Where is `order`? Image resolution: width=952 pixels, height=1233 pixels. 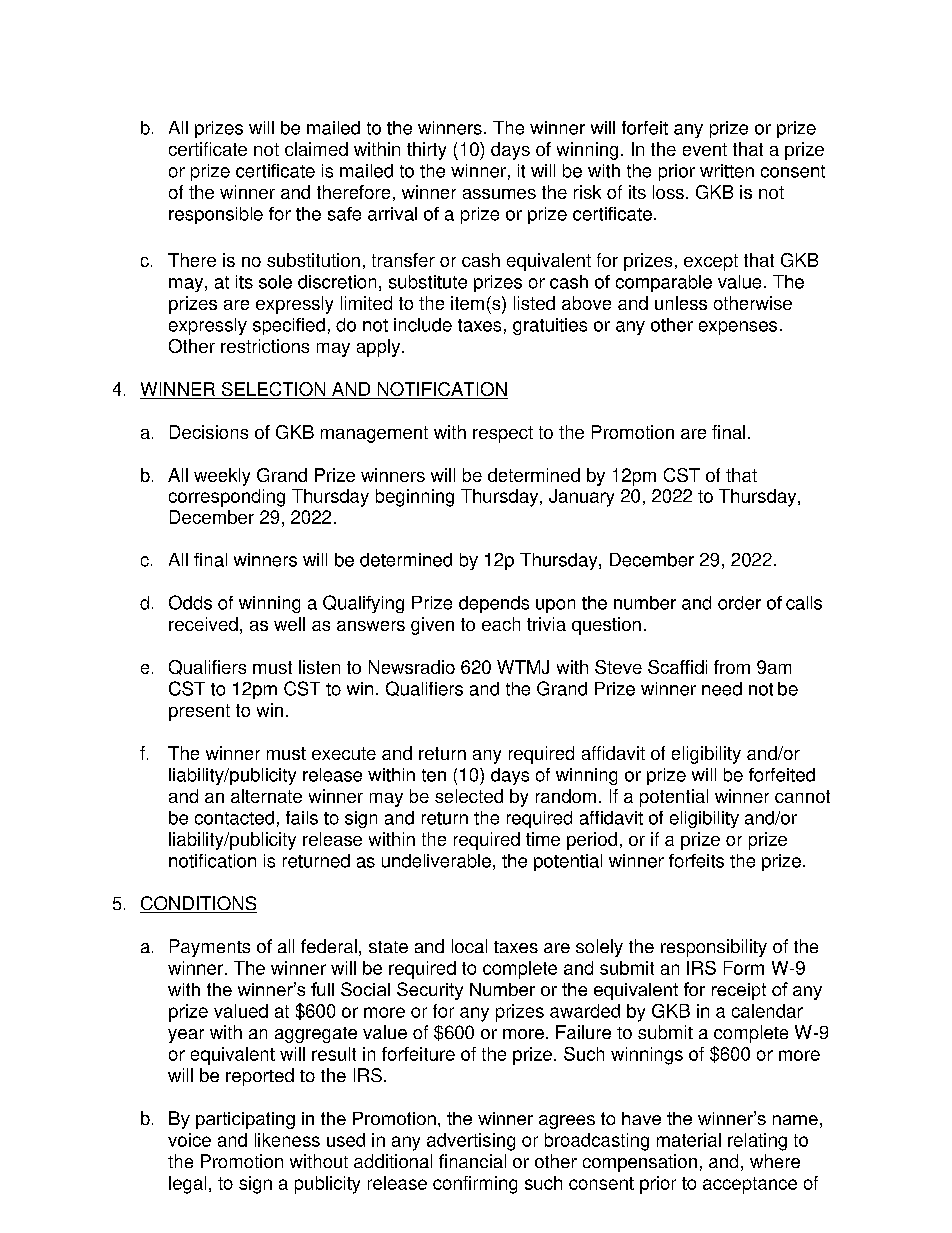 order is located at coordinates (739, 603).
